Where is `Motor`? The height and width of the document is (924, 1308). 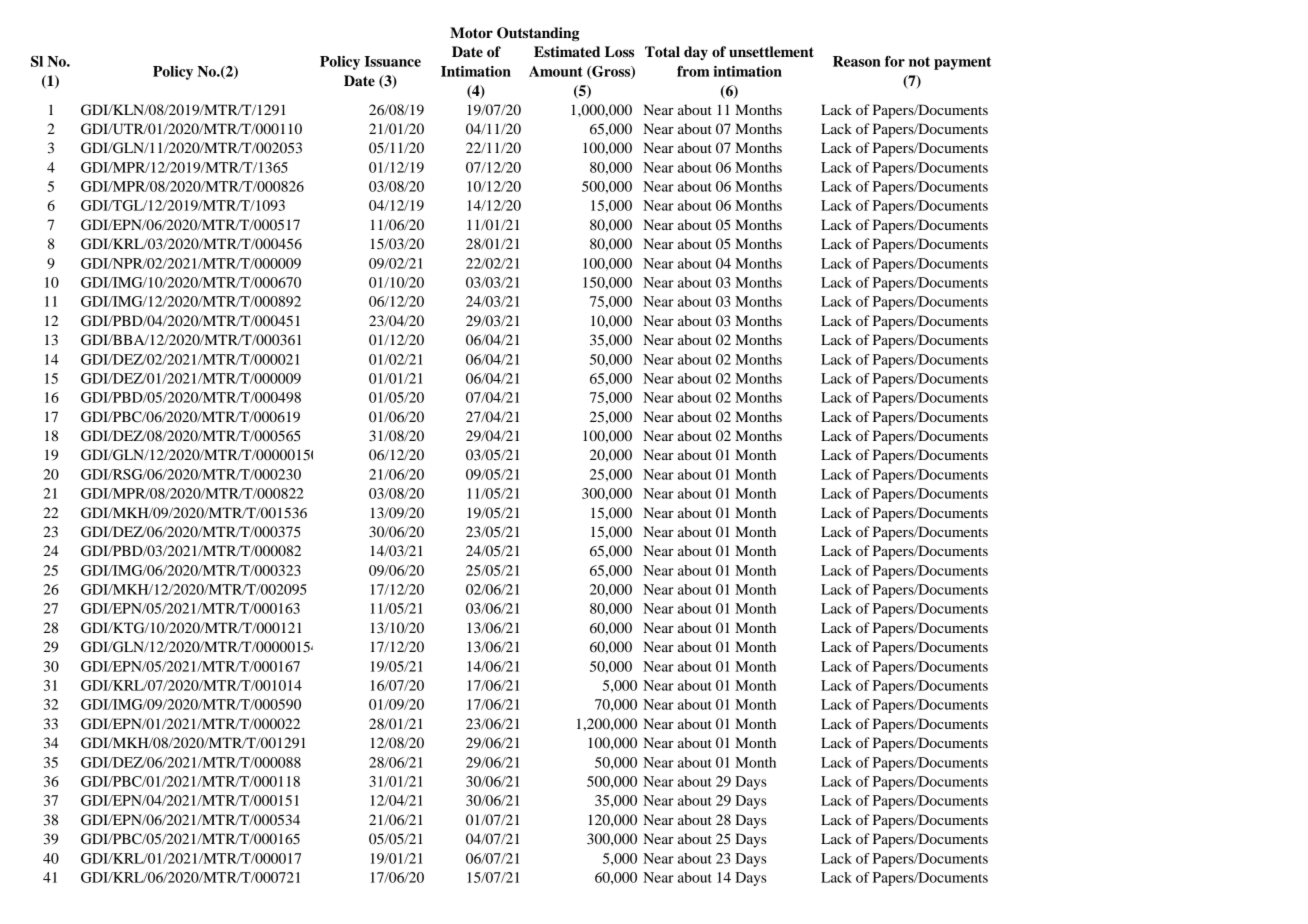
Motor is located at coordinates (471, 32).
